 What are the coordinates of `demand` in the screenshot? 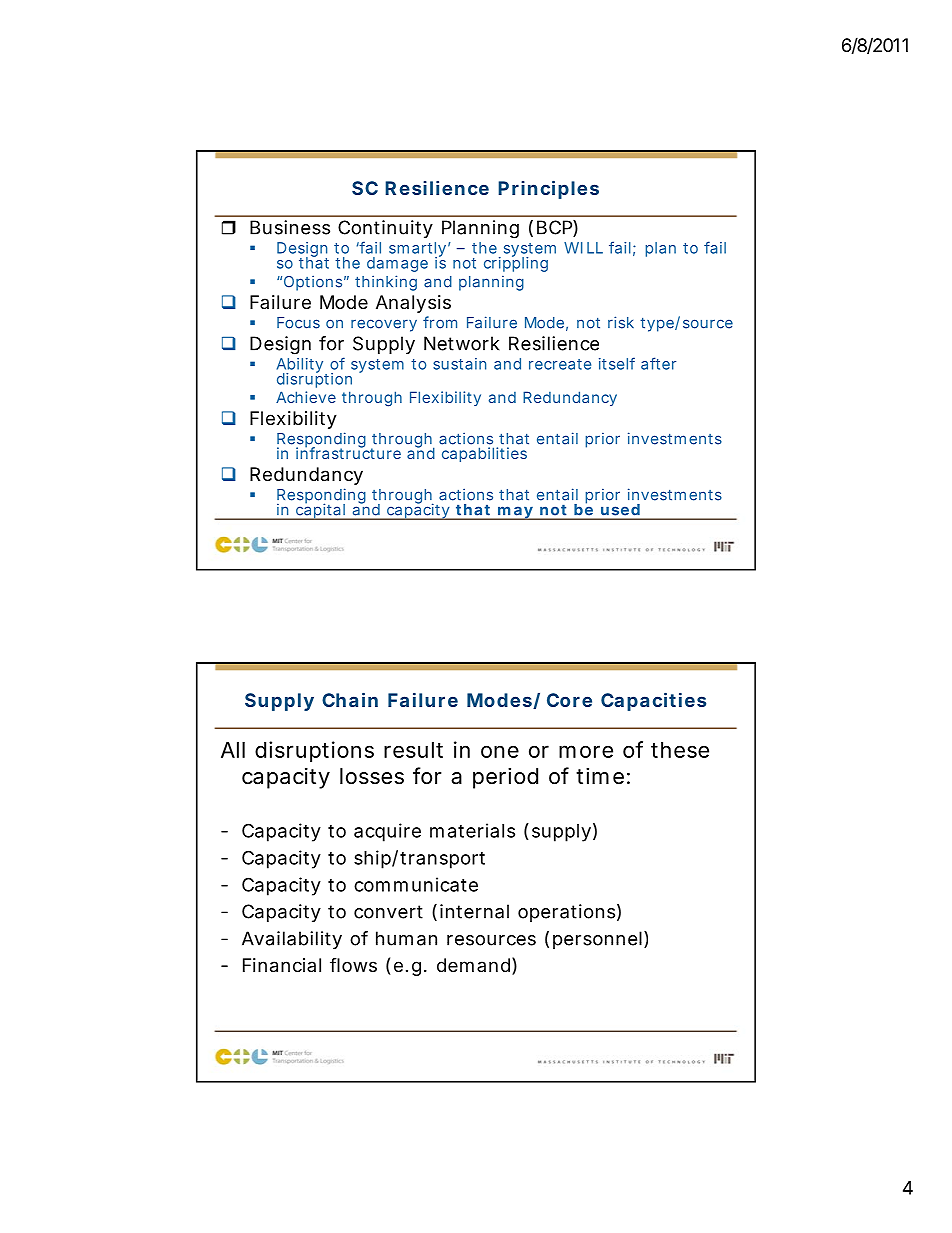 It's located at (473, 965).
